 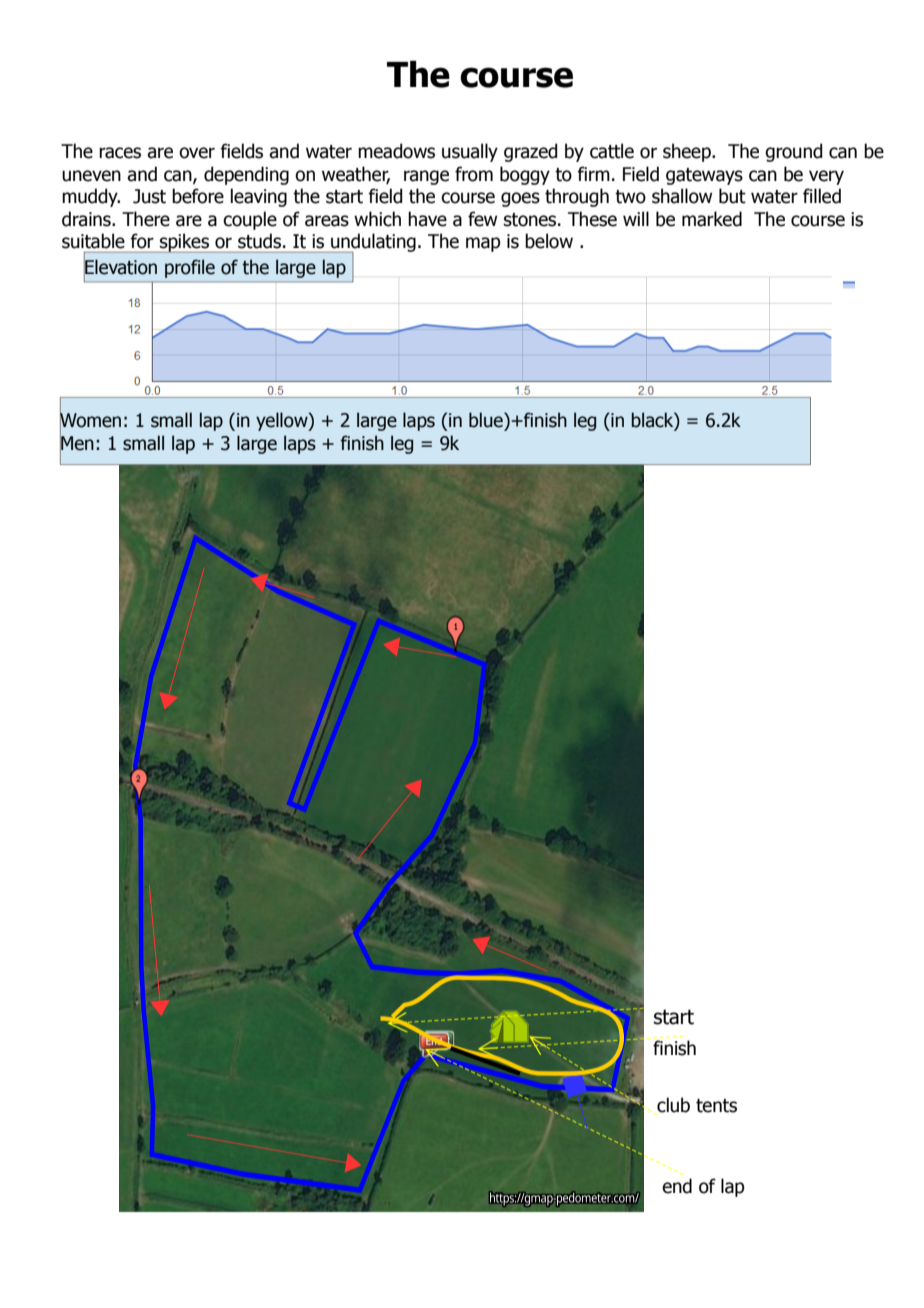 I want to click on tents, so click(x=716, y=1106).
